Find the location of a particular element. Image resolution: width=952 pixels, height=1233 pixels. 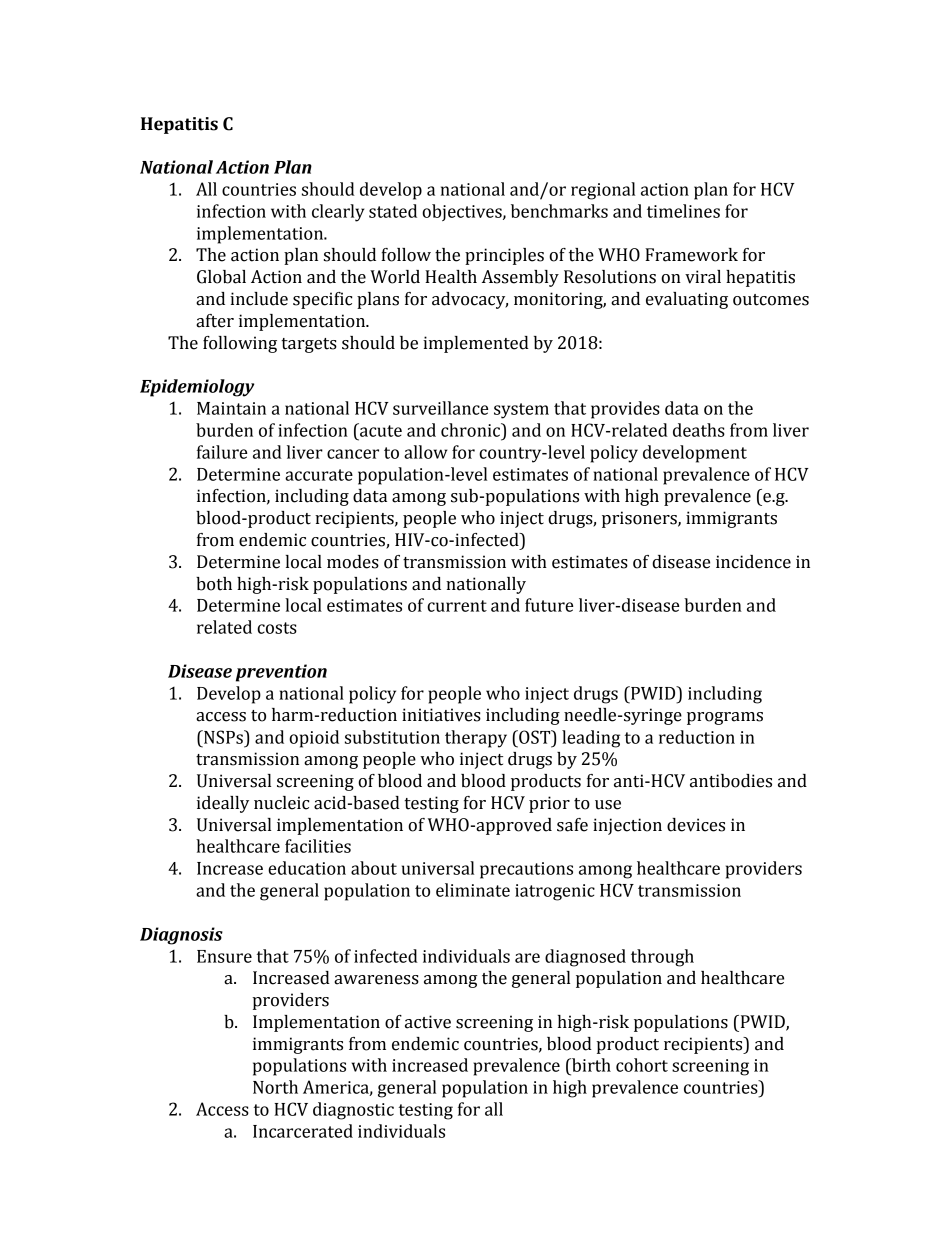

active is located at coordinates (428, 1022).
